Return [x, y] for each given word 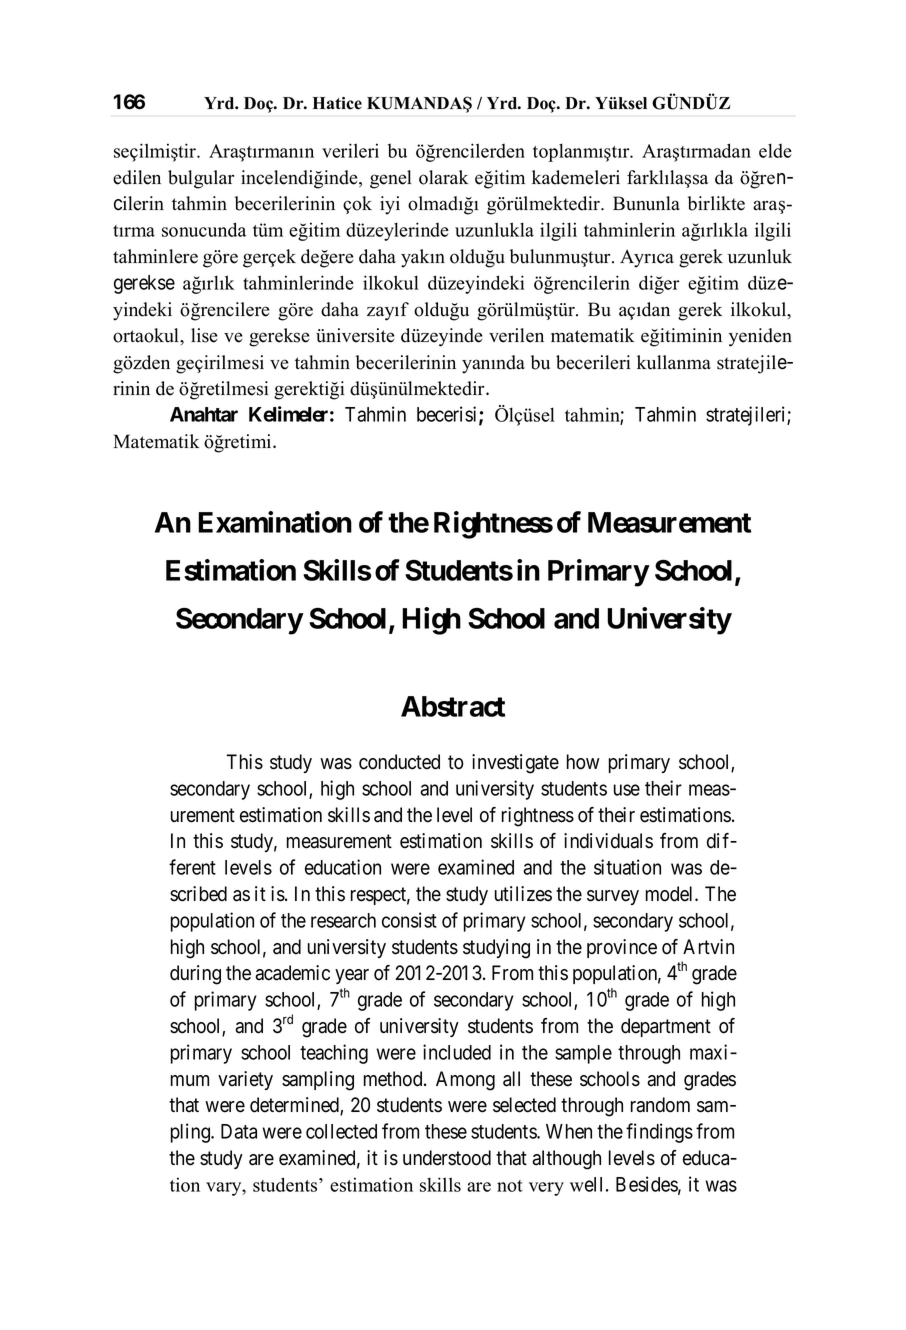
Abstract [453, 706]
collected [341, 1131]
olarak [443, 177]
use [627, 790]
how [583, 762]
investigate [515, 764]
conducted [399, 762]
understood [447, 1158]
